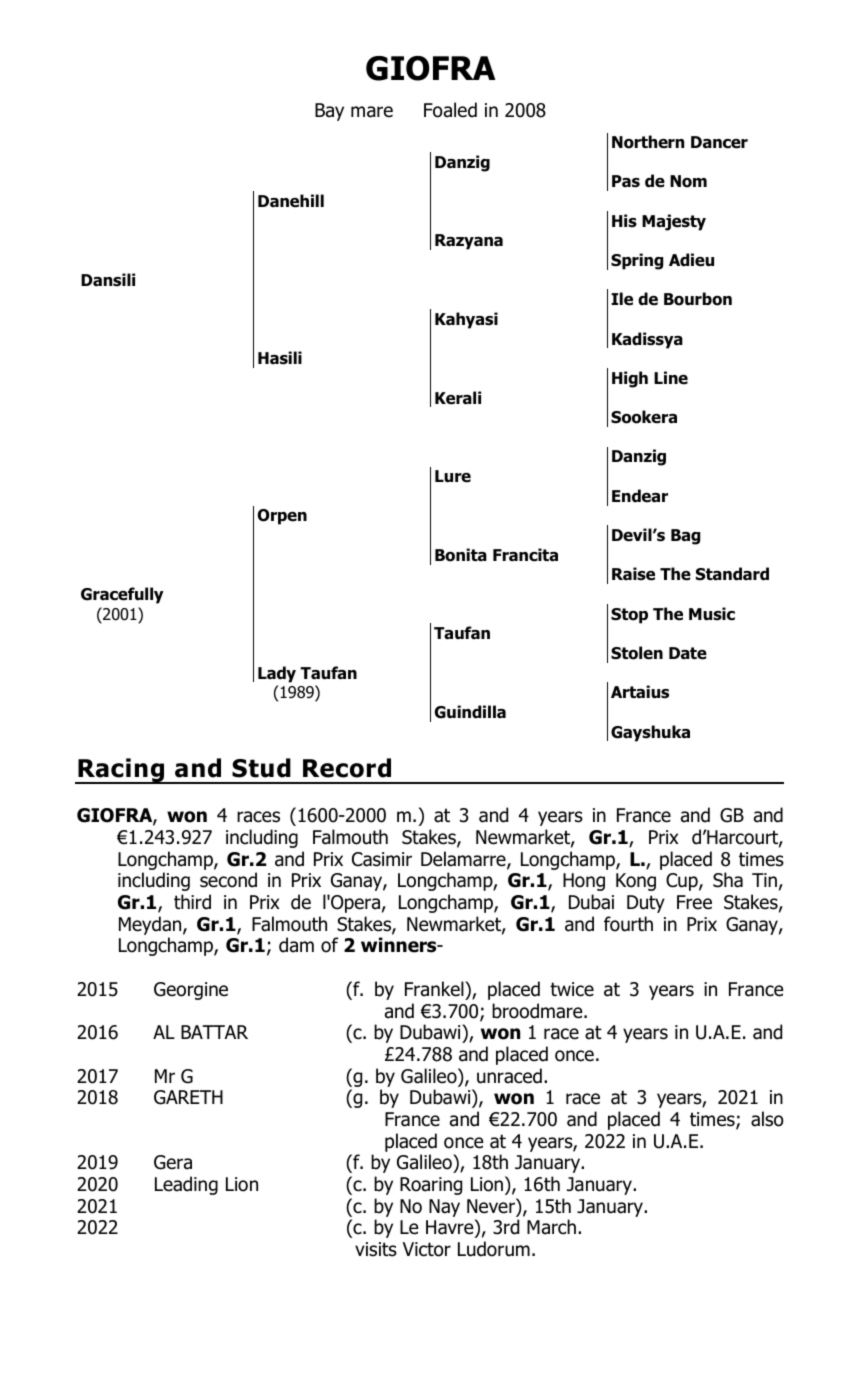 The width and height of the screenshot is (861, 1400). What do you see at coordinates (626, 181) in the screenshot?
I see `Pas` at bounding box center [626, 181].
